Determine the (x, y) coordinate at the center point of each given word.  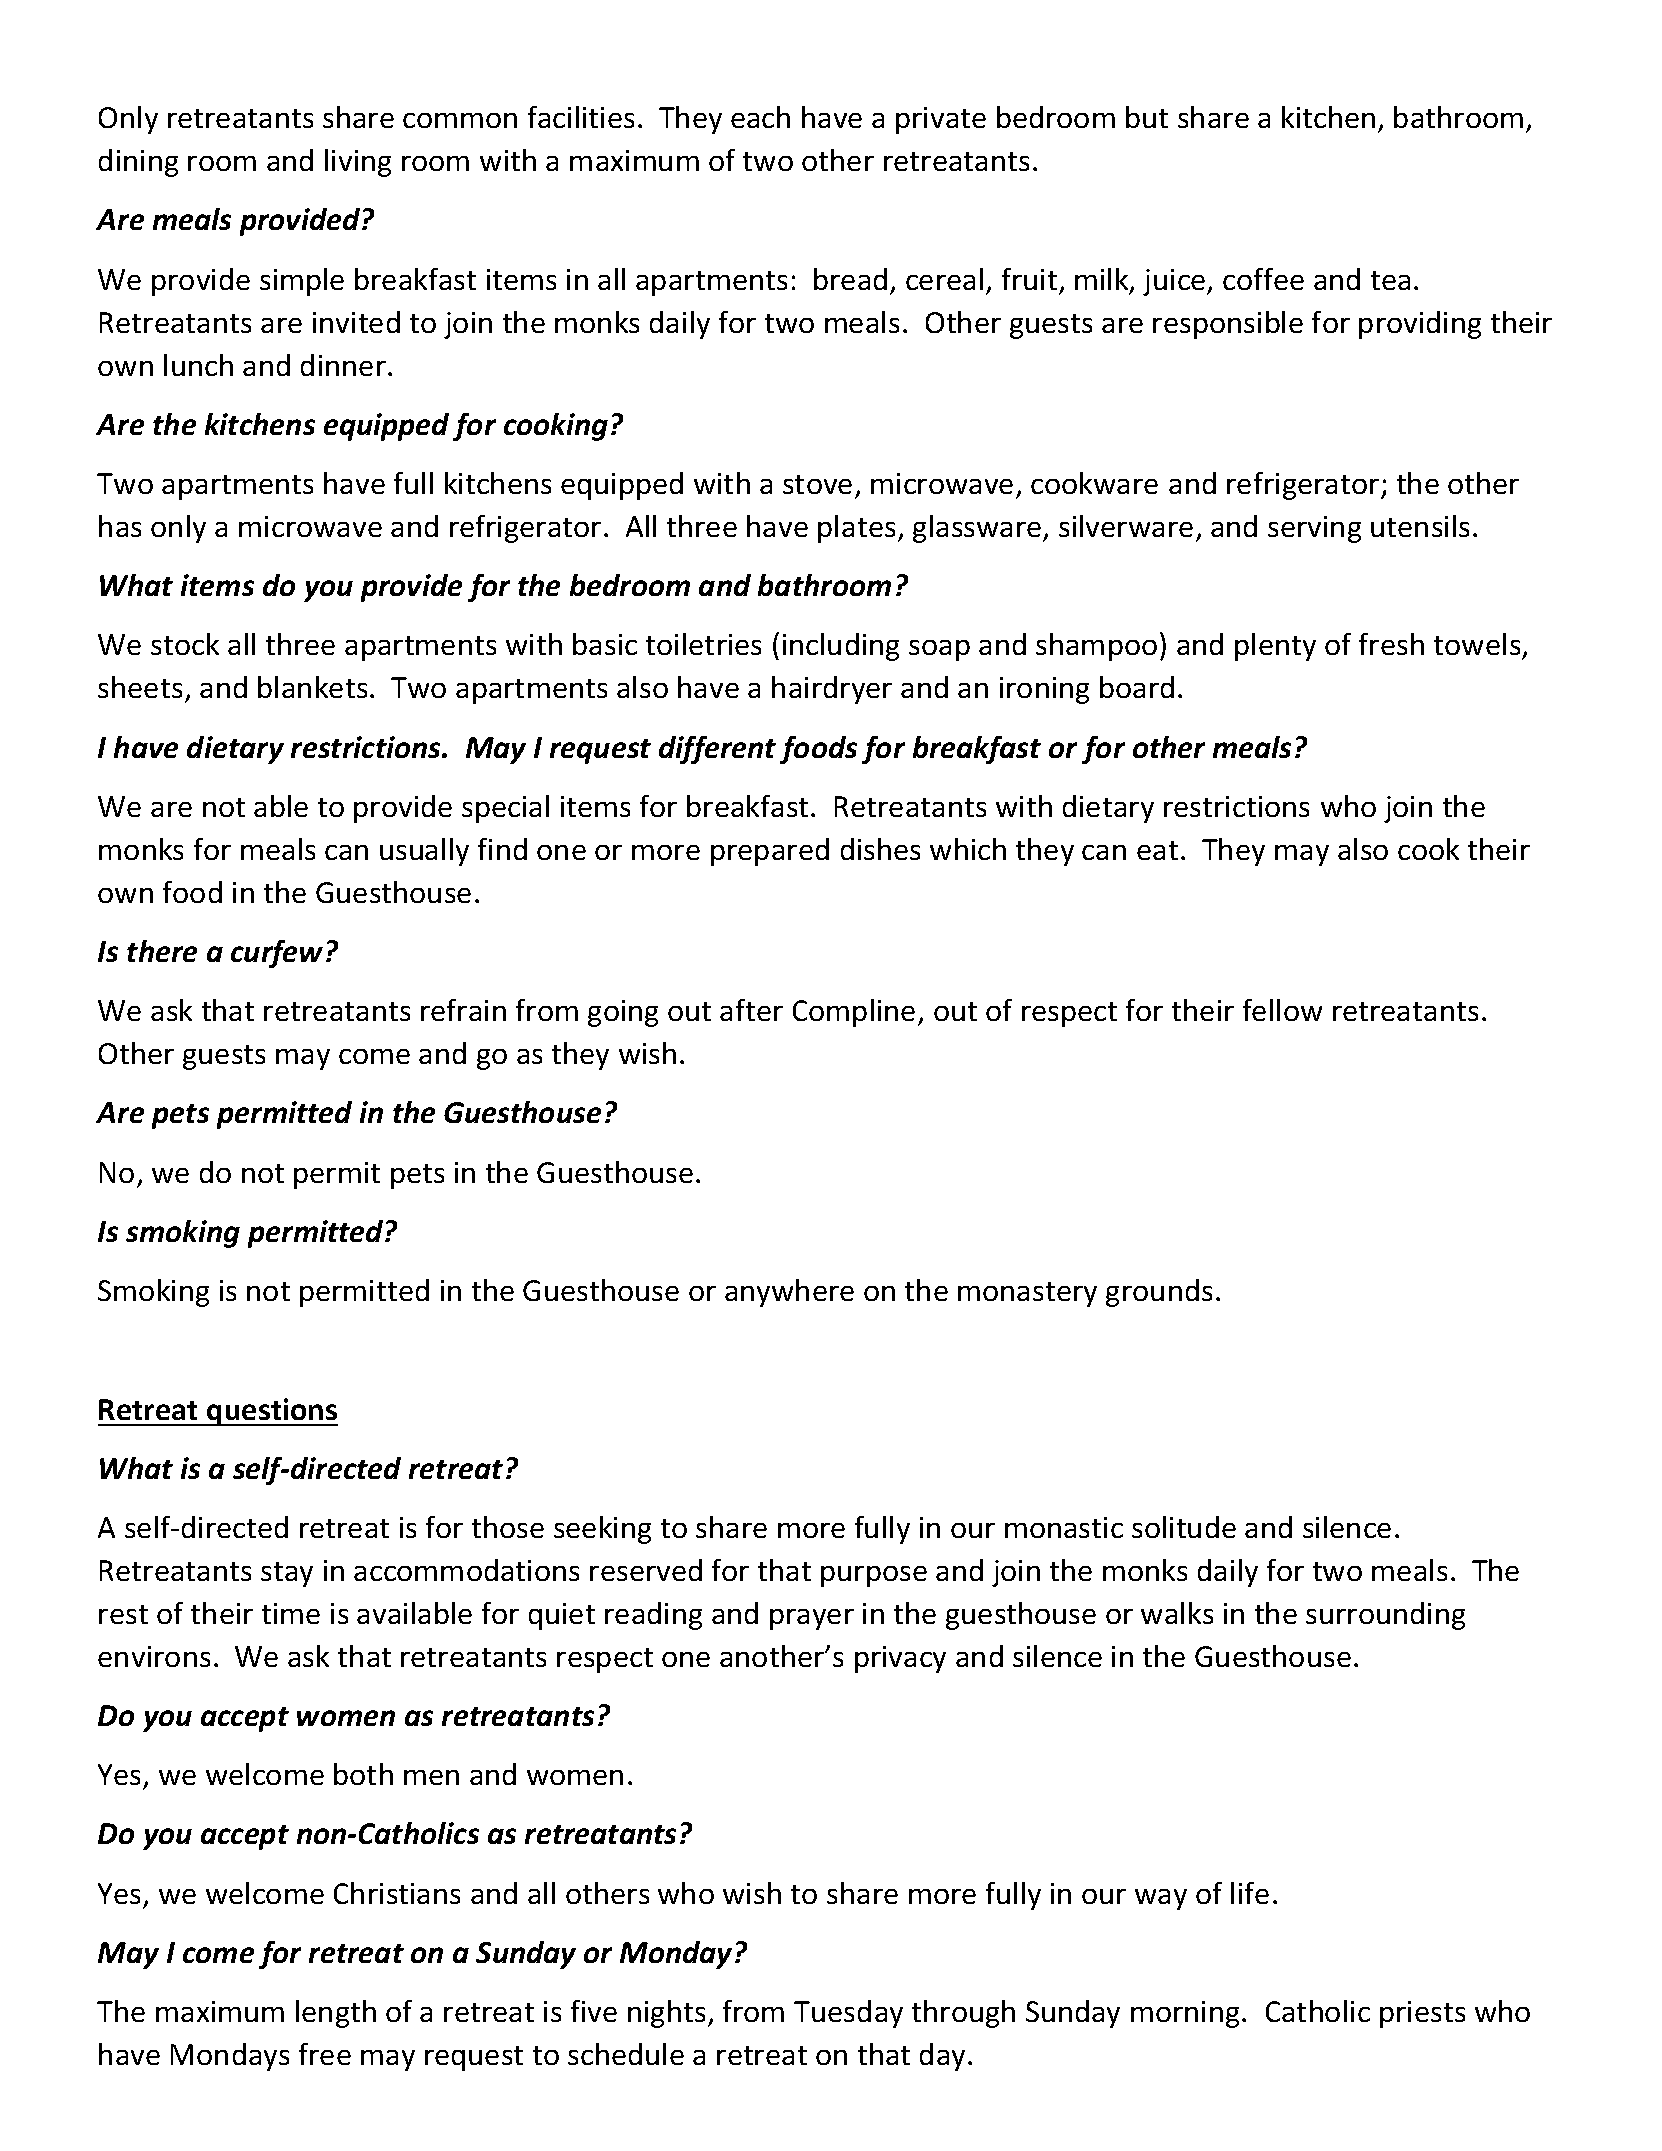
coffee (1263, 279)
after (751, 1010)
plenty (1275, 647)
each (760, 117)
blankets (312, 687)
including (841, 647)
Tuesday (848, 2014)
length (336, 2014)
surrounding (1385, 1616)
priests (1422, 2014)
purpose (874, 1576)
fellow (1282, 1010)
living (358, 163)
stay (287, 1574)
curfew (277, 954)
